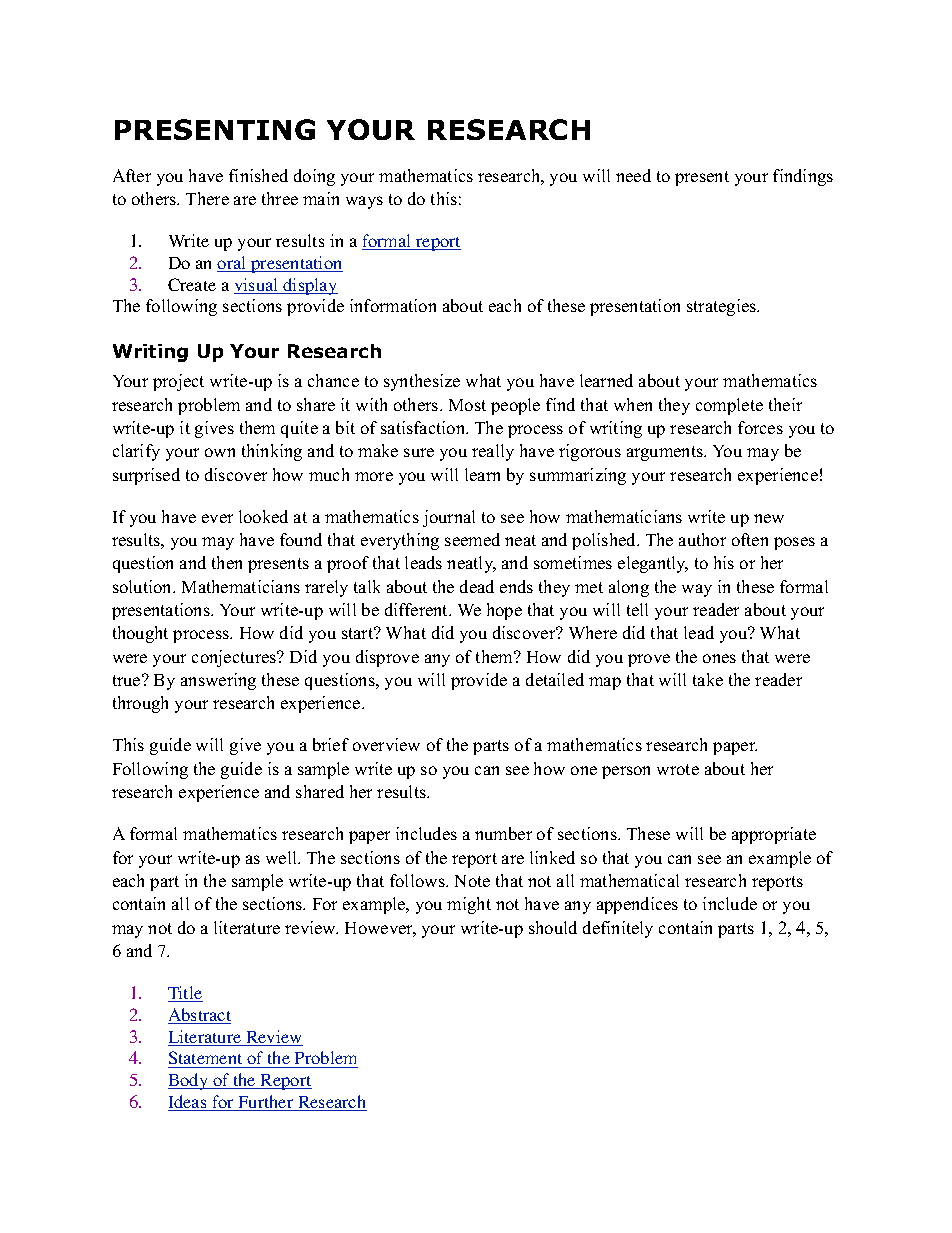 The image size is (952, 1233). What do you see at coordinates (283, 857) in the screenshot?
I see `well` at bounding box center [283, 857].
